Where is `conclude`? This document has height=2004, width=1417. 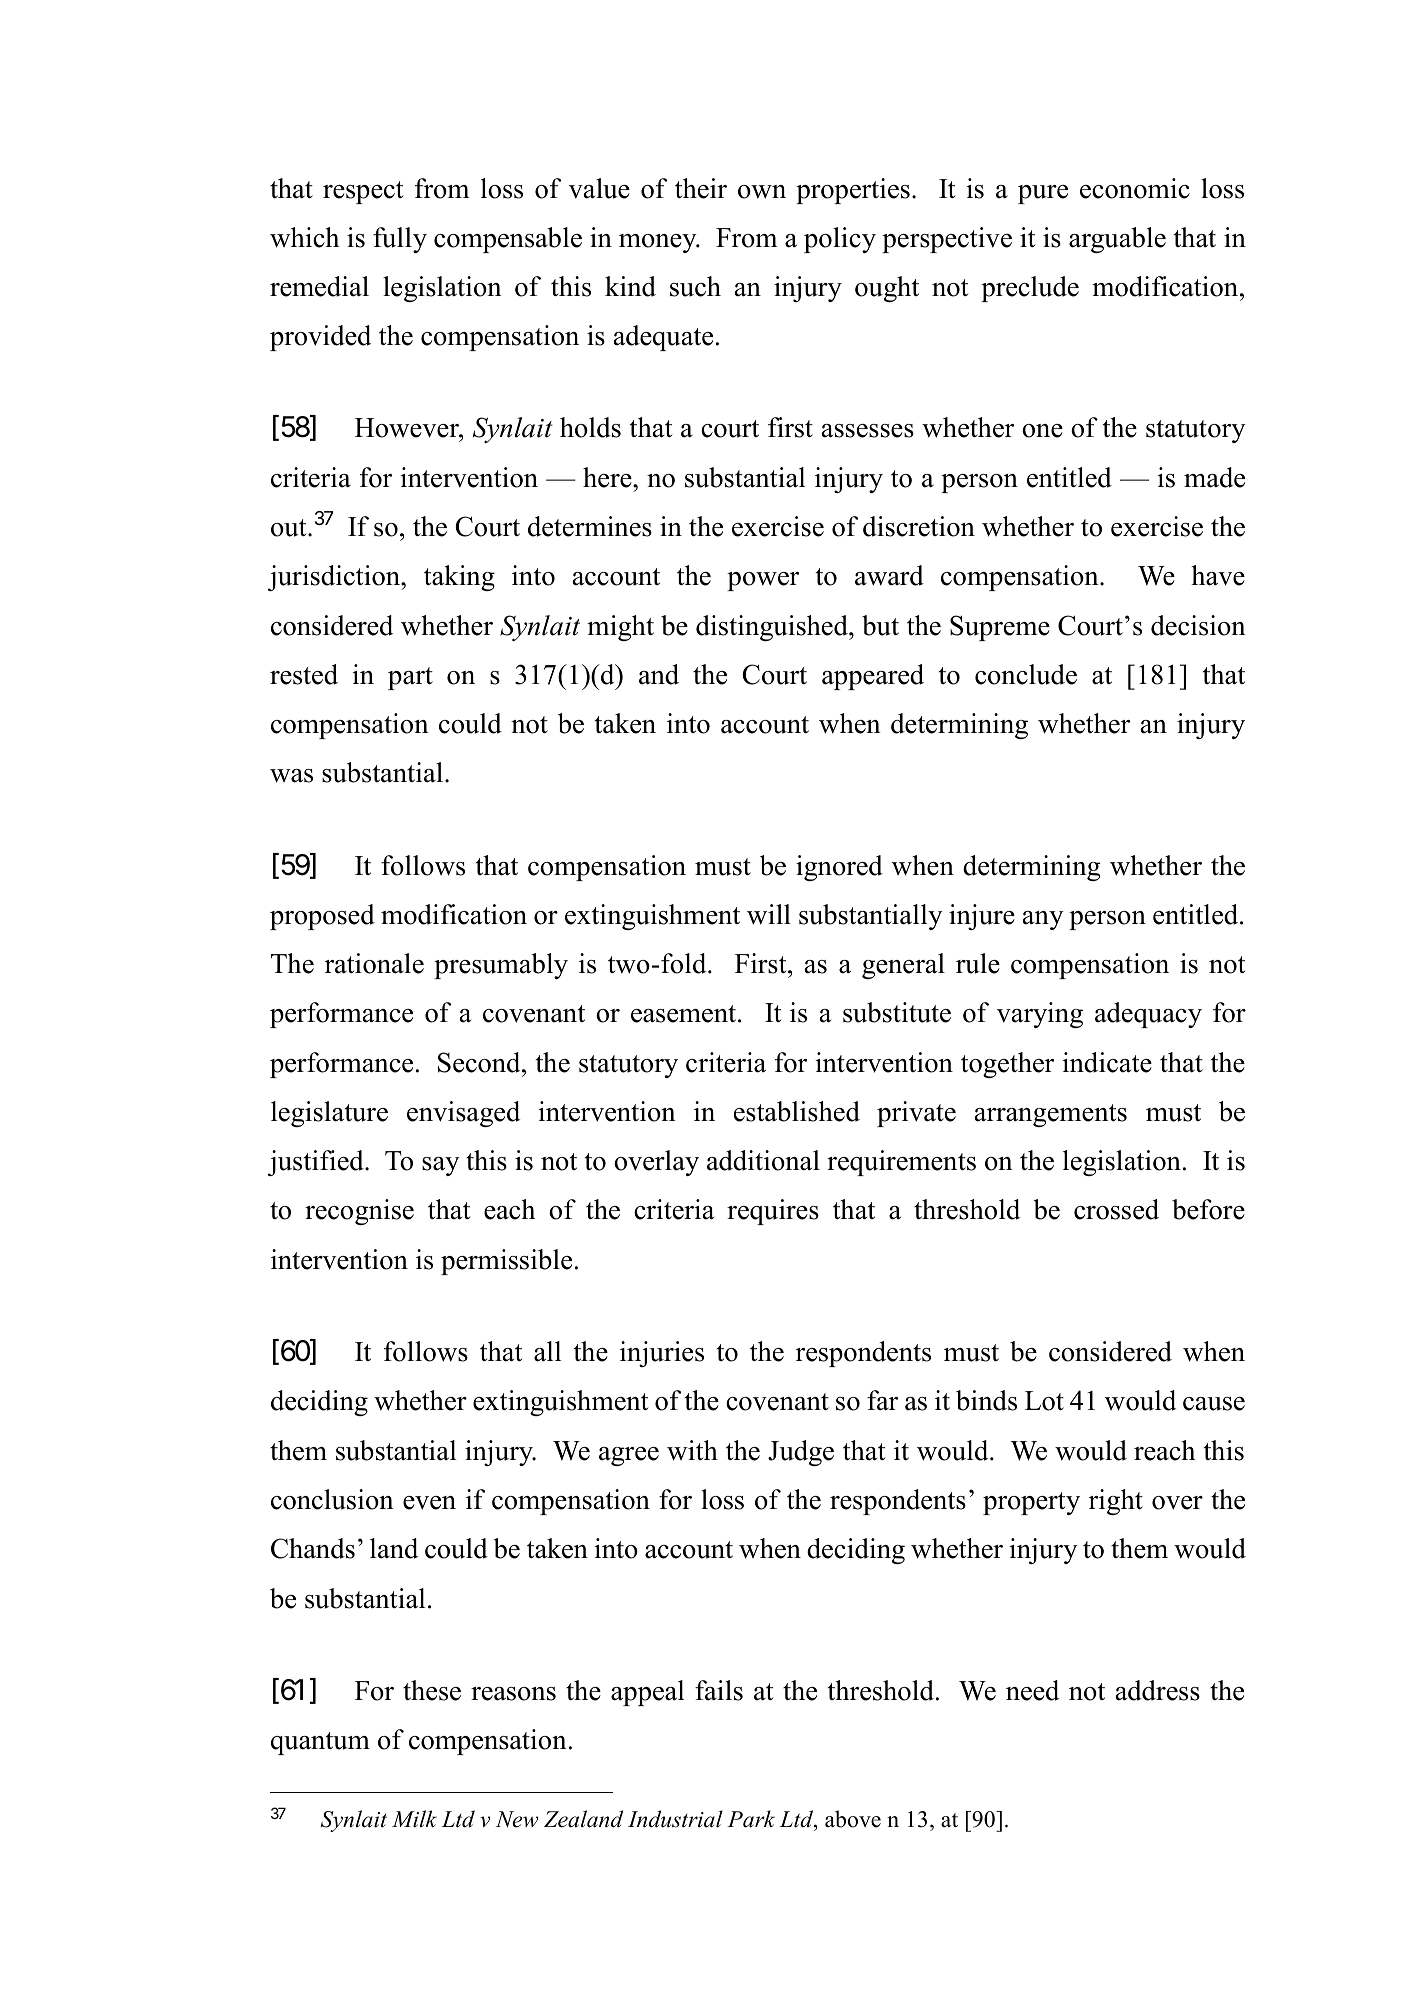 conclude is located at coordinates (1026, 674).
